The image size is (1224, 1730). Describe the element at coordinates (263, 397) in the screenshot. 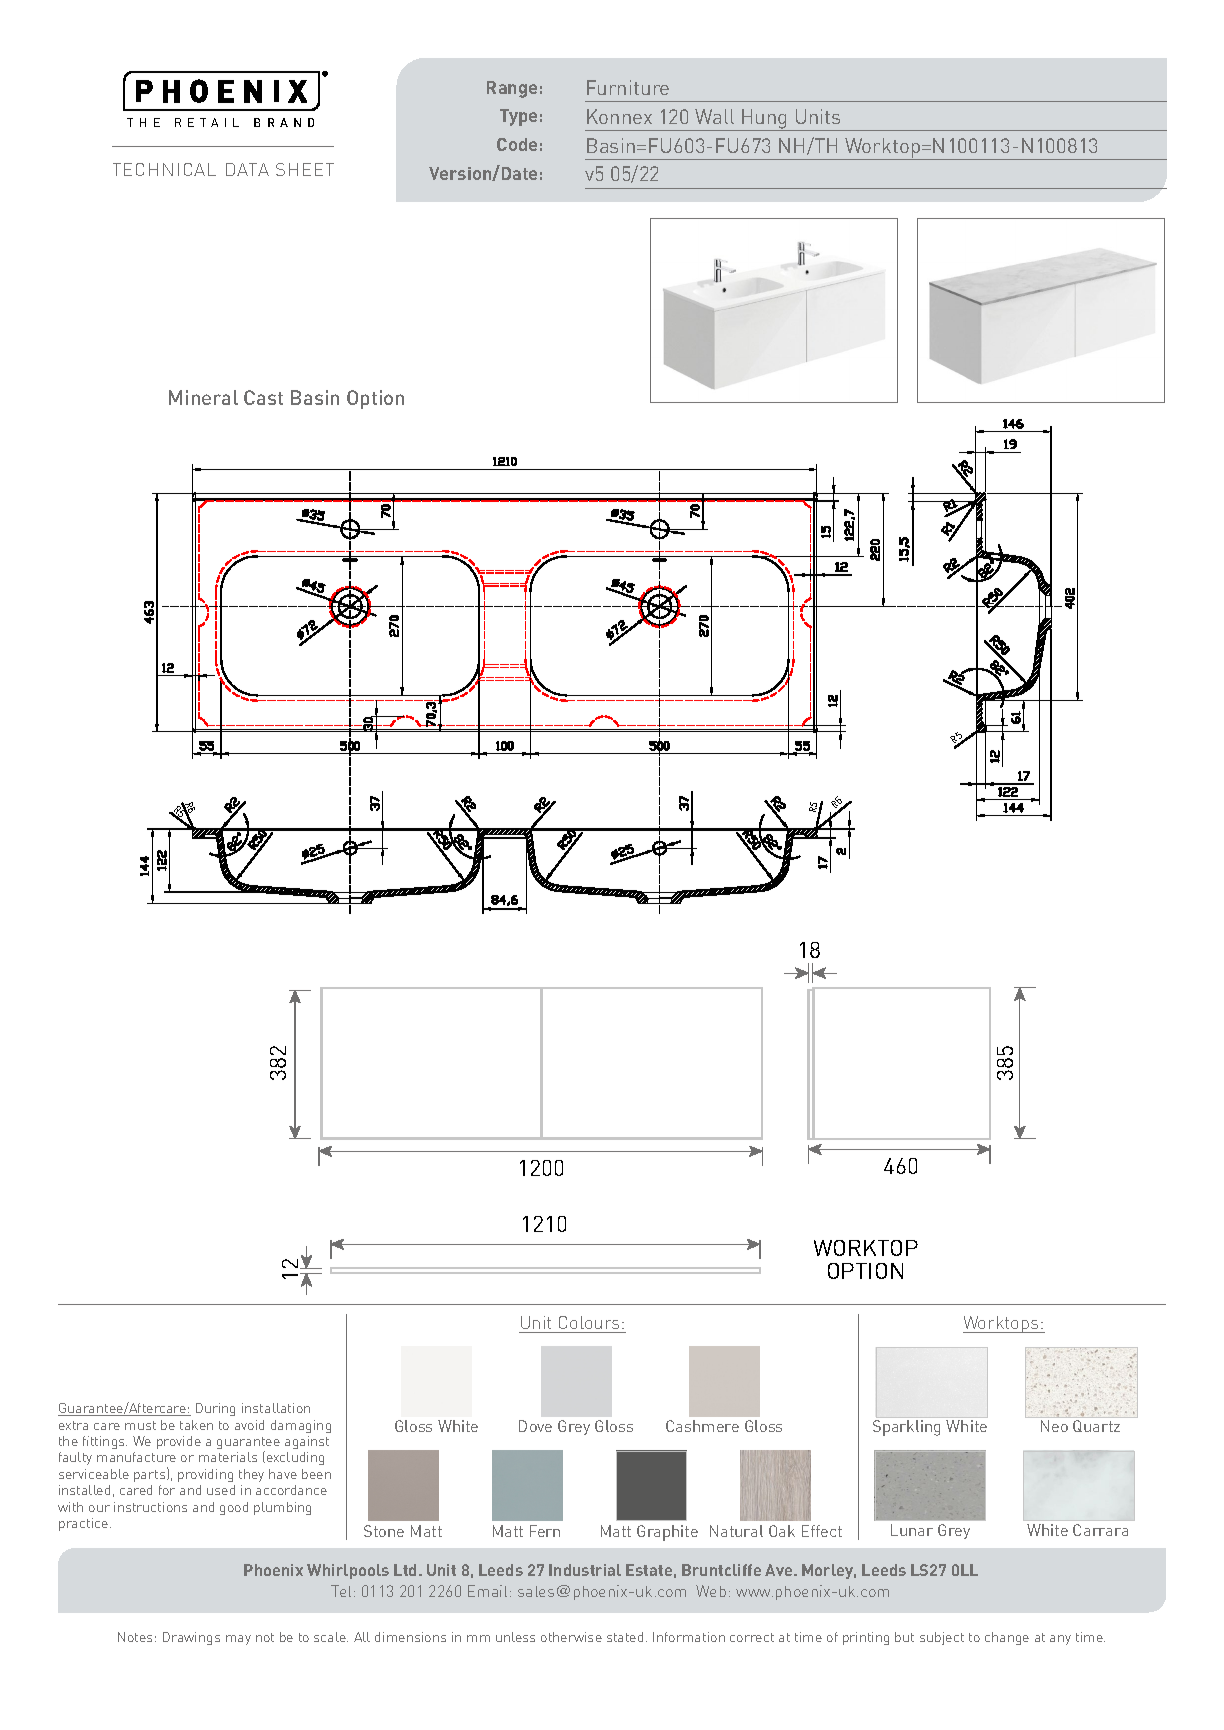

I see `Cast` at that location.
